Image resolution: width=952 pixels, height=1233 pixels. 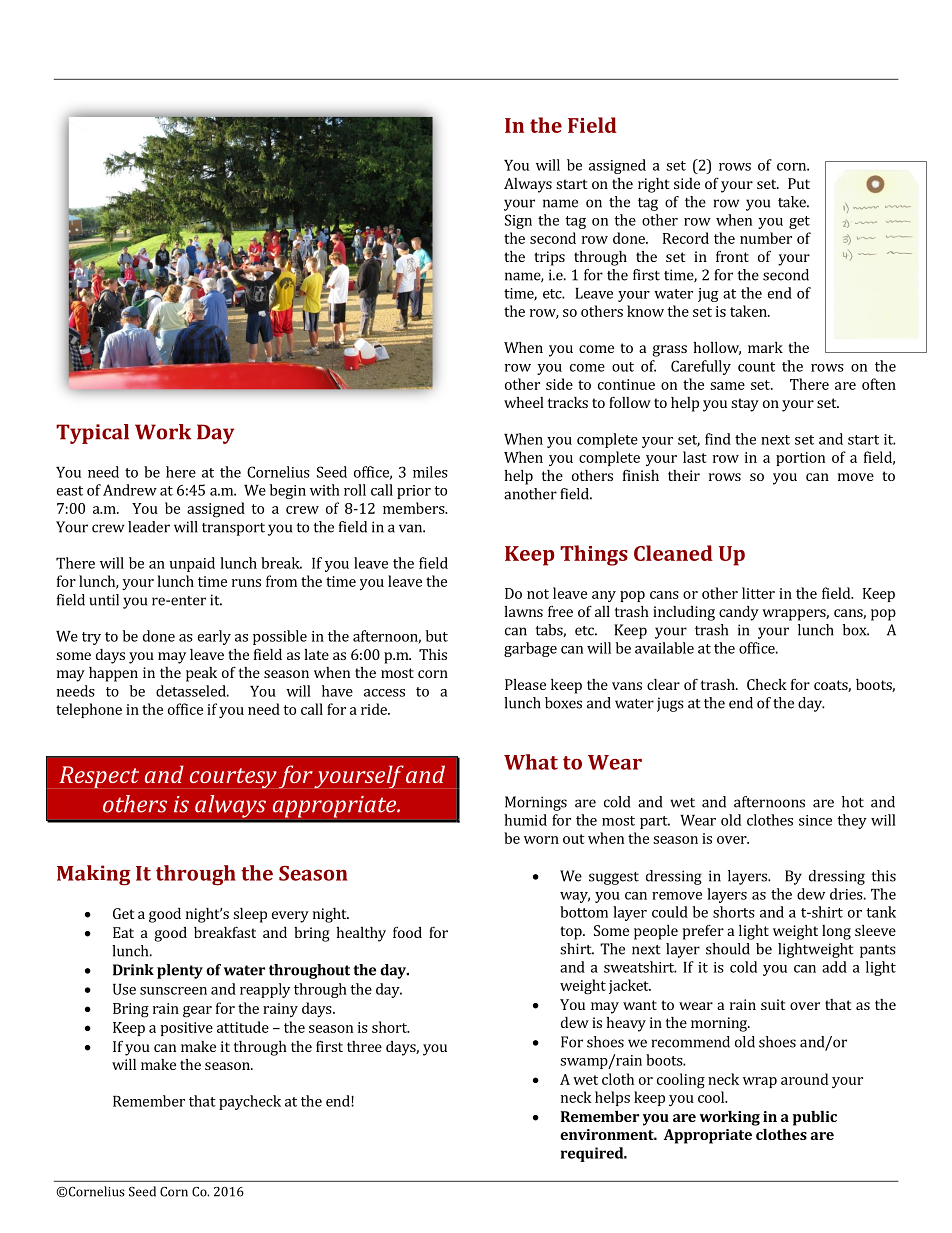 I want to click on but, so click(x=437, y=636).
